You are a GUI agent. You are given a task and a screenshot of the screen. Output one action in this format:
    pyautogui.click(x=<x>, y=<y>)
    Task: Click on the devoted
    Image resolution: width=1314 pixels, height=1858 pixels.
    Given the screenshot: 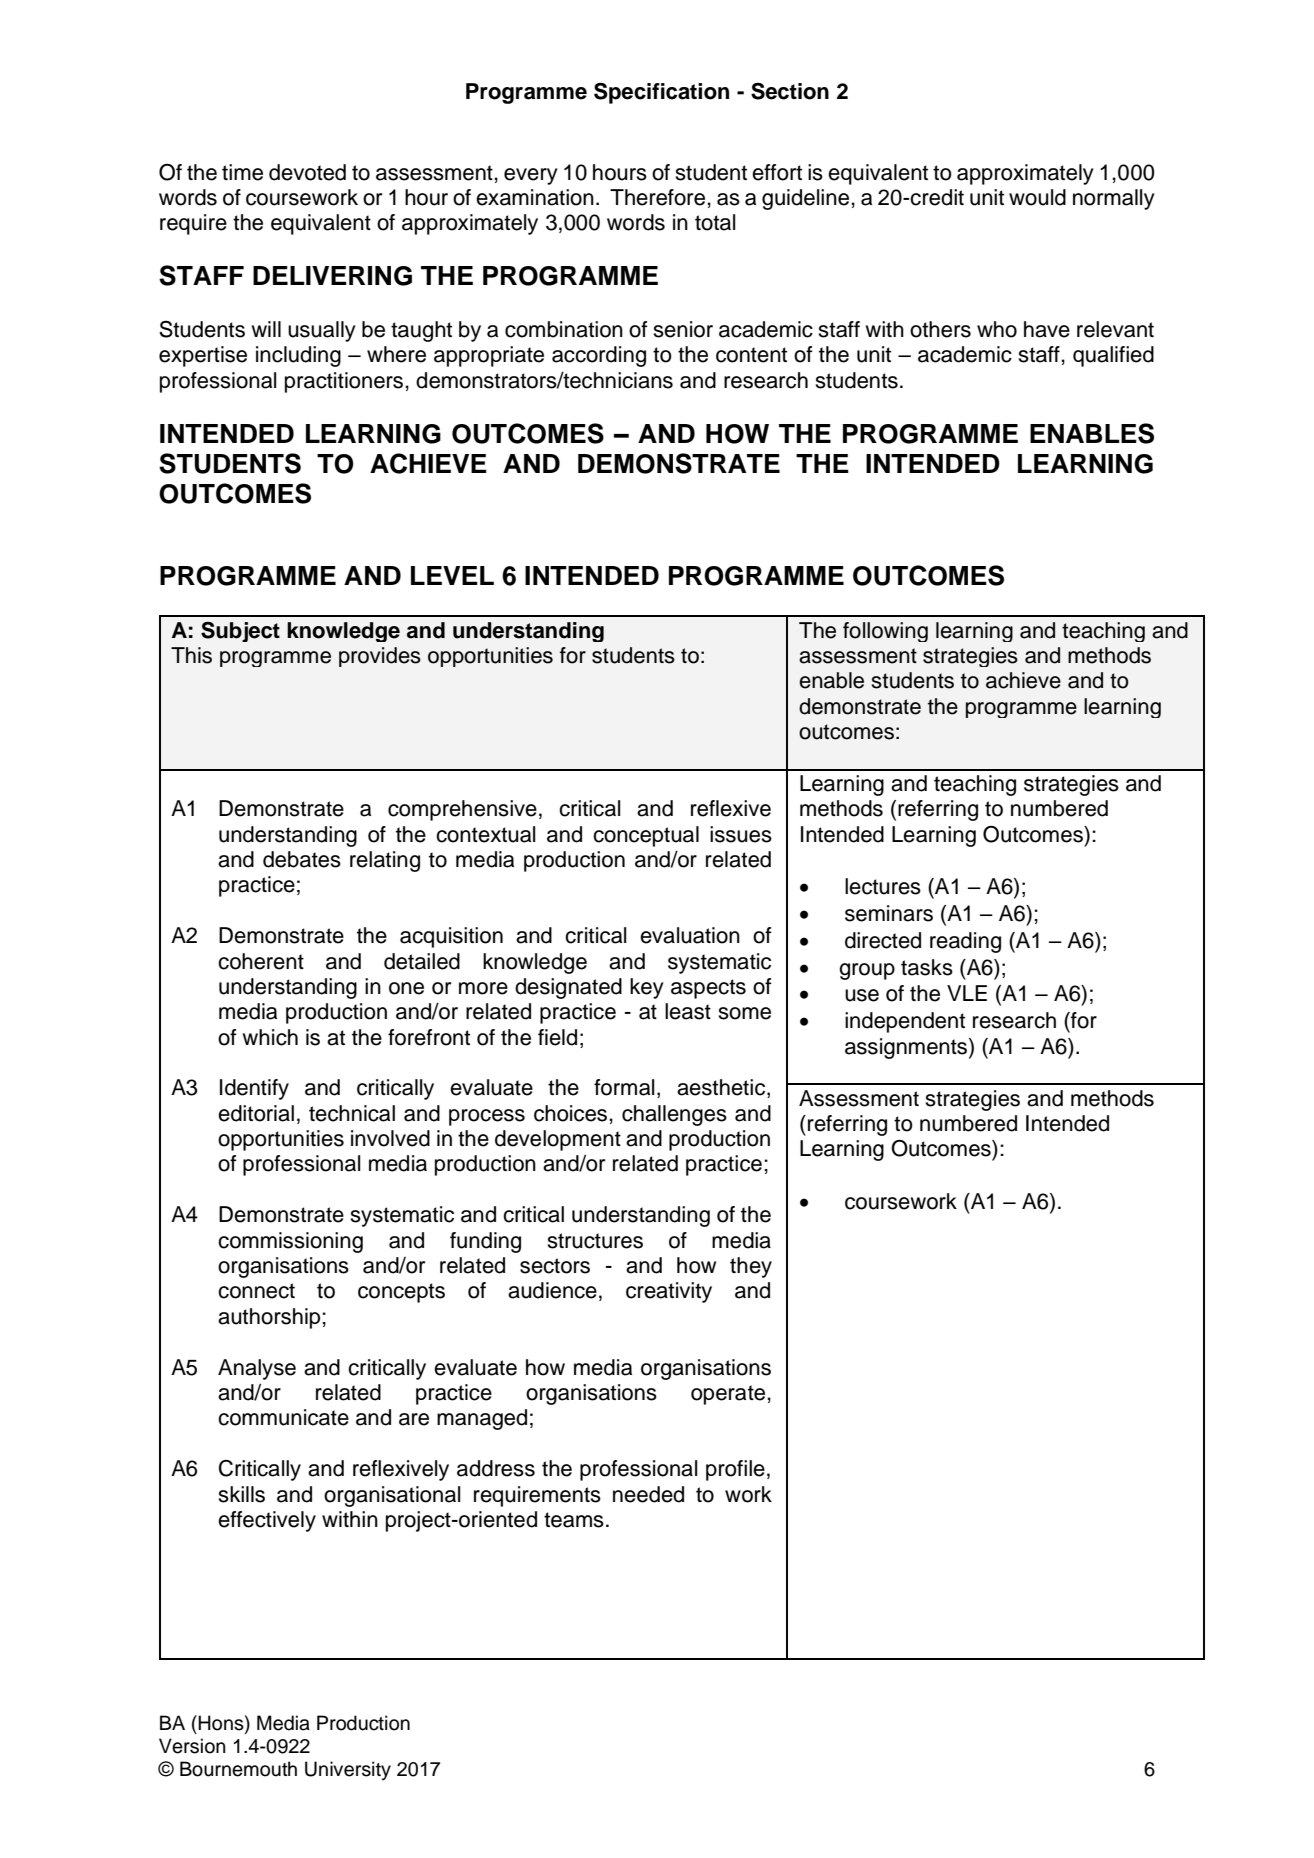 What is the action you would take?
    pyautogui.click(x=307, y=172)
